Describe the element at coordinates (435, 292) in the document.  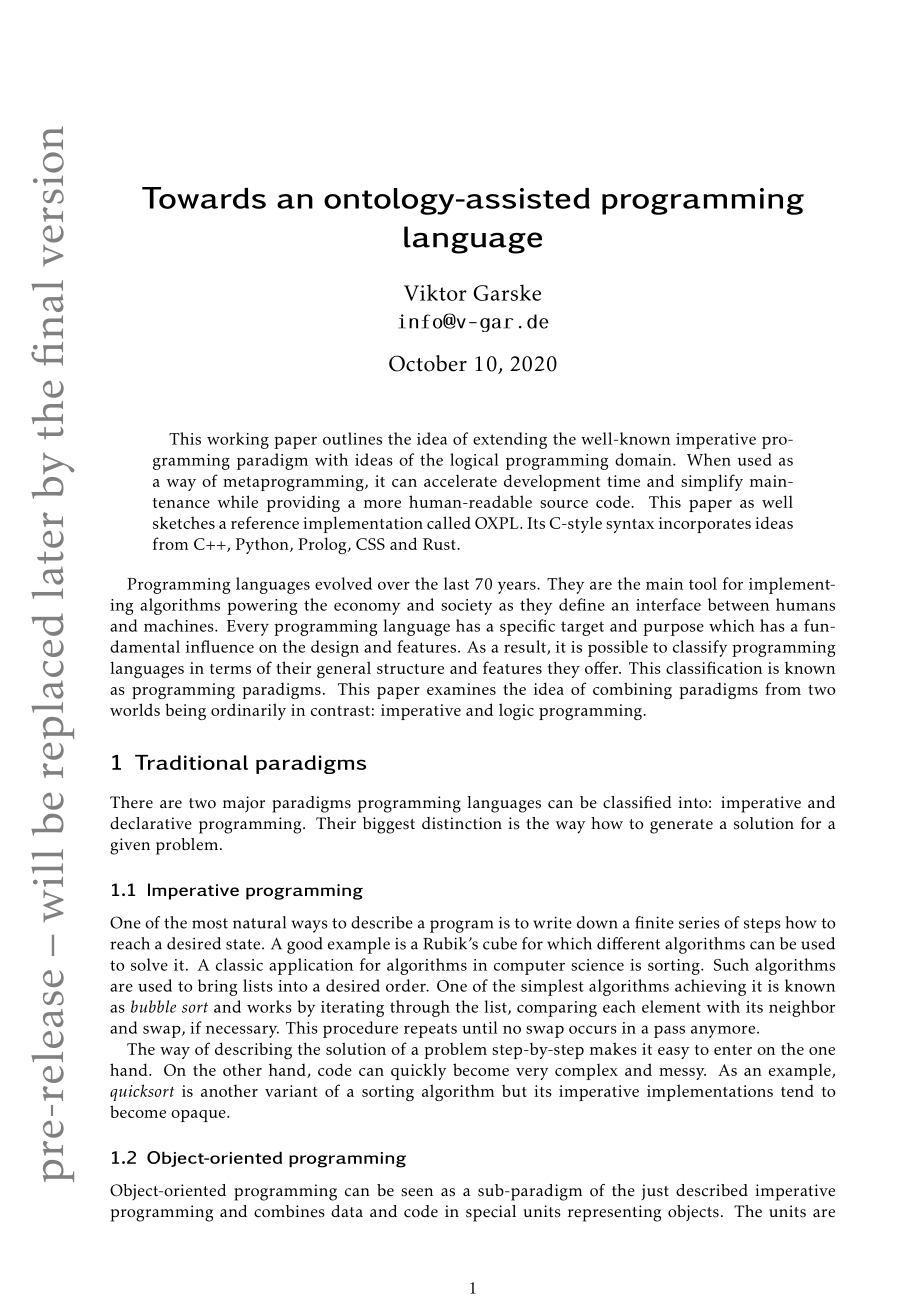
I see `Viktor` at that location.
